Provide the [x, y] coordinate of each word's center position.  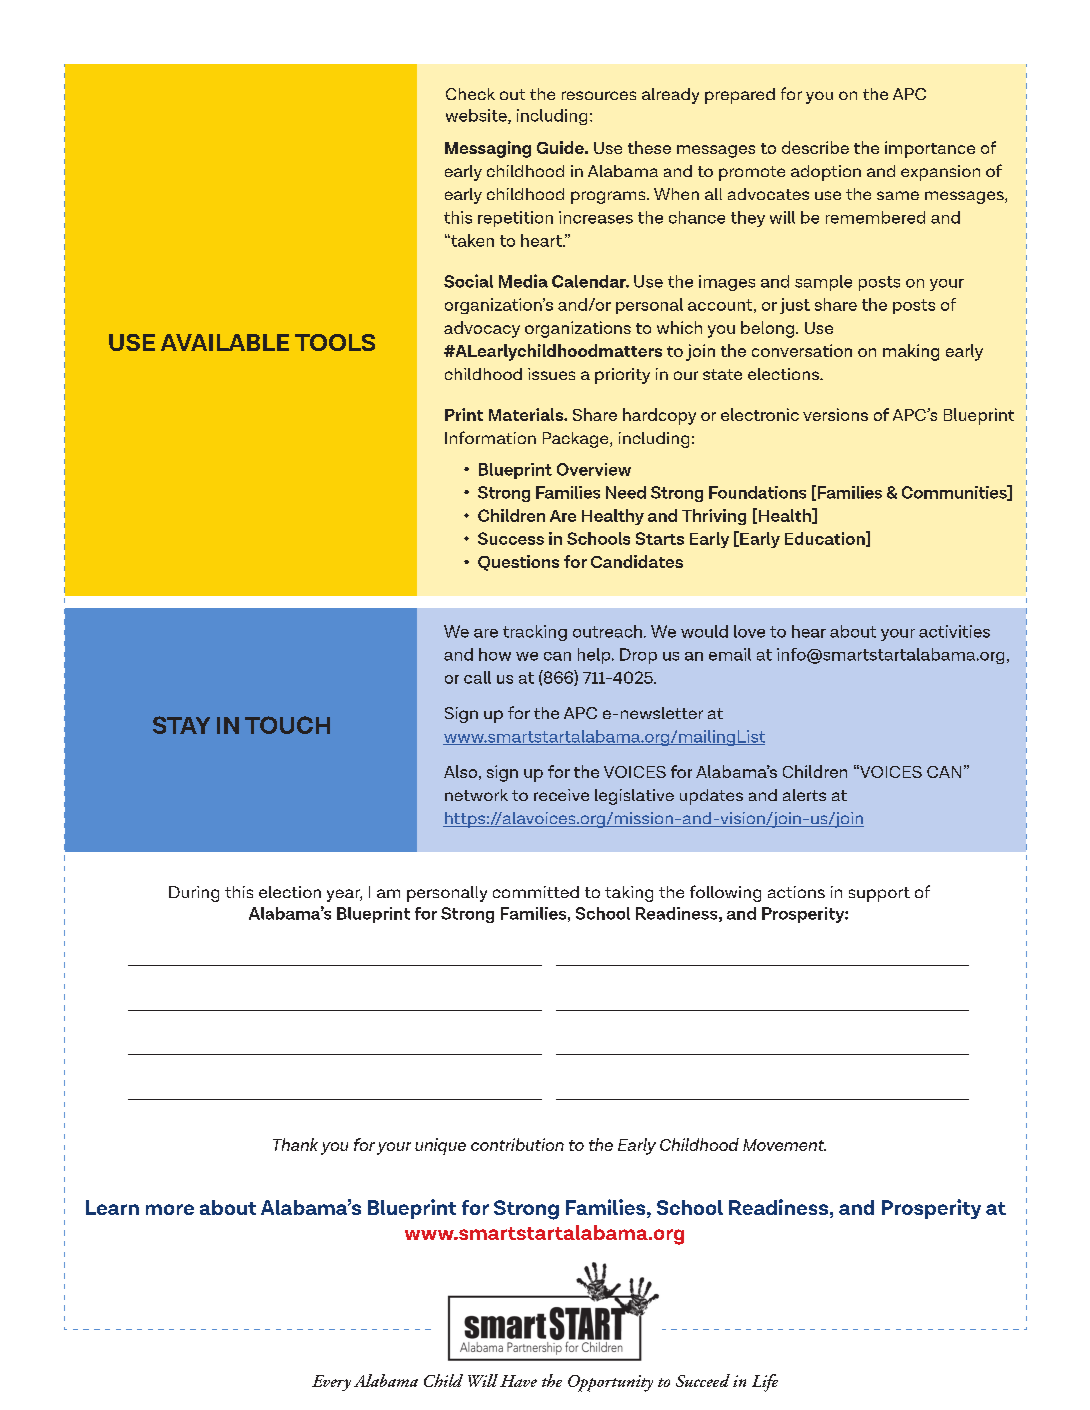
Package [577, 440]
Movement [784, 1145]
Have [518, 1381]
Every [331, 1383]
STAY [181, 725]
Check [470, 94]
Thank [295, 1144]
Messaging [488, 149]
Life [765, 1383]
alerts [804, 795]
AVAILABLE [225, 342]
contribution [517, 1144]
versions [835, 414]
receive [561, 795]
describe [815, 147]
